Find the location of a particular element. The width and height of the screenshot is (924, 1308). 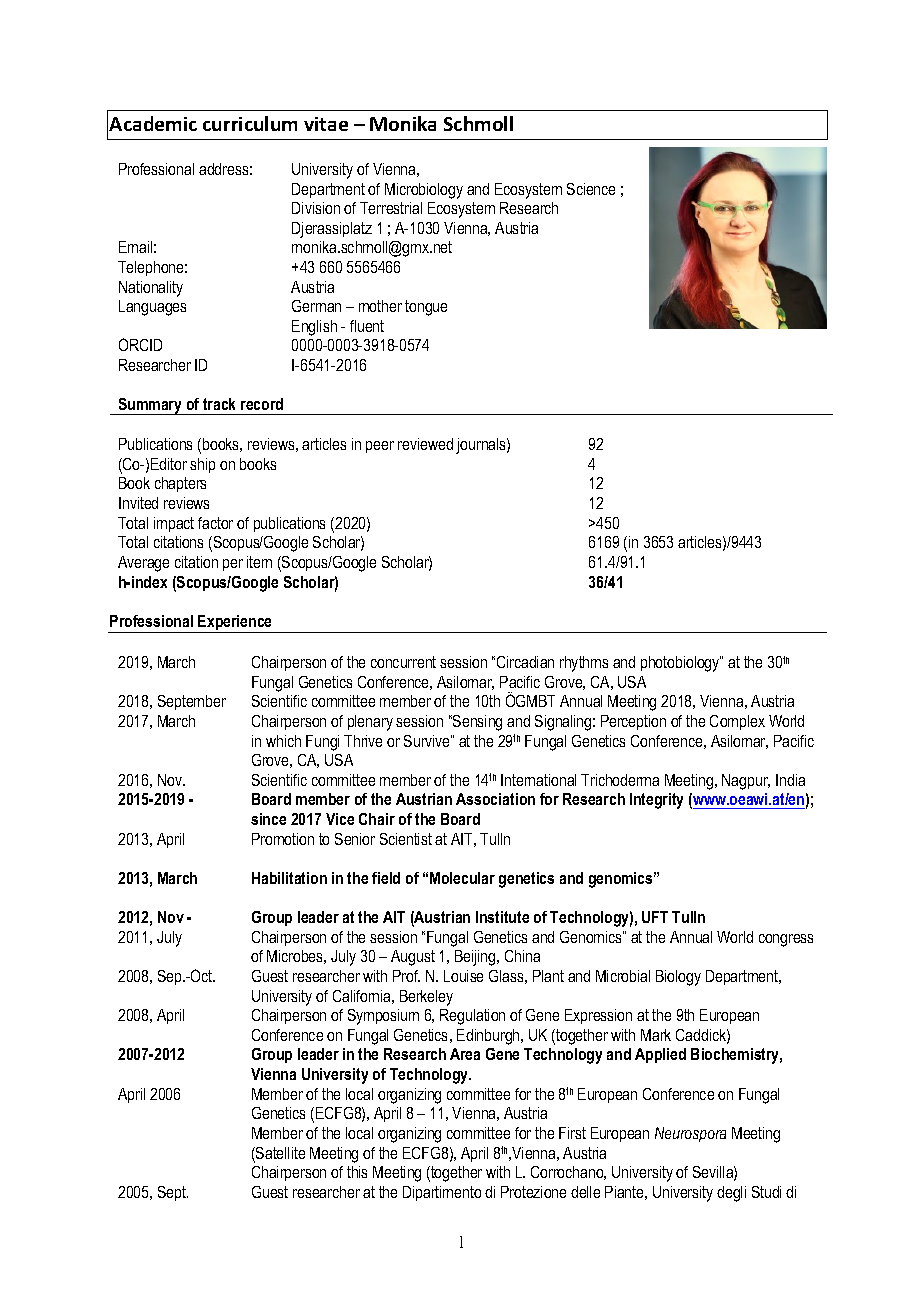

Satellite is located at coordinates (279, 1154).
